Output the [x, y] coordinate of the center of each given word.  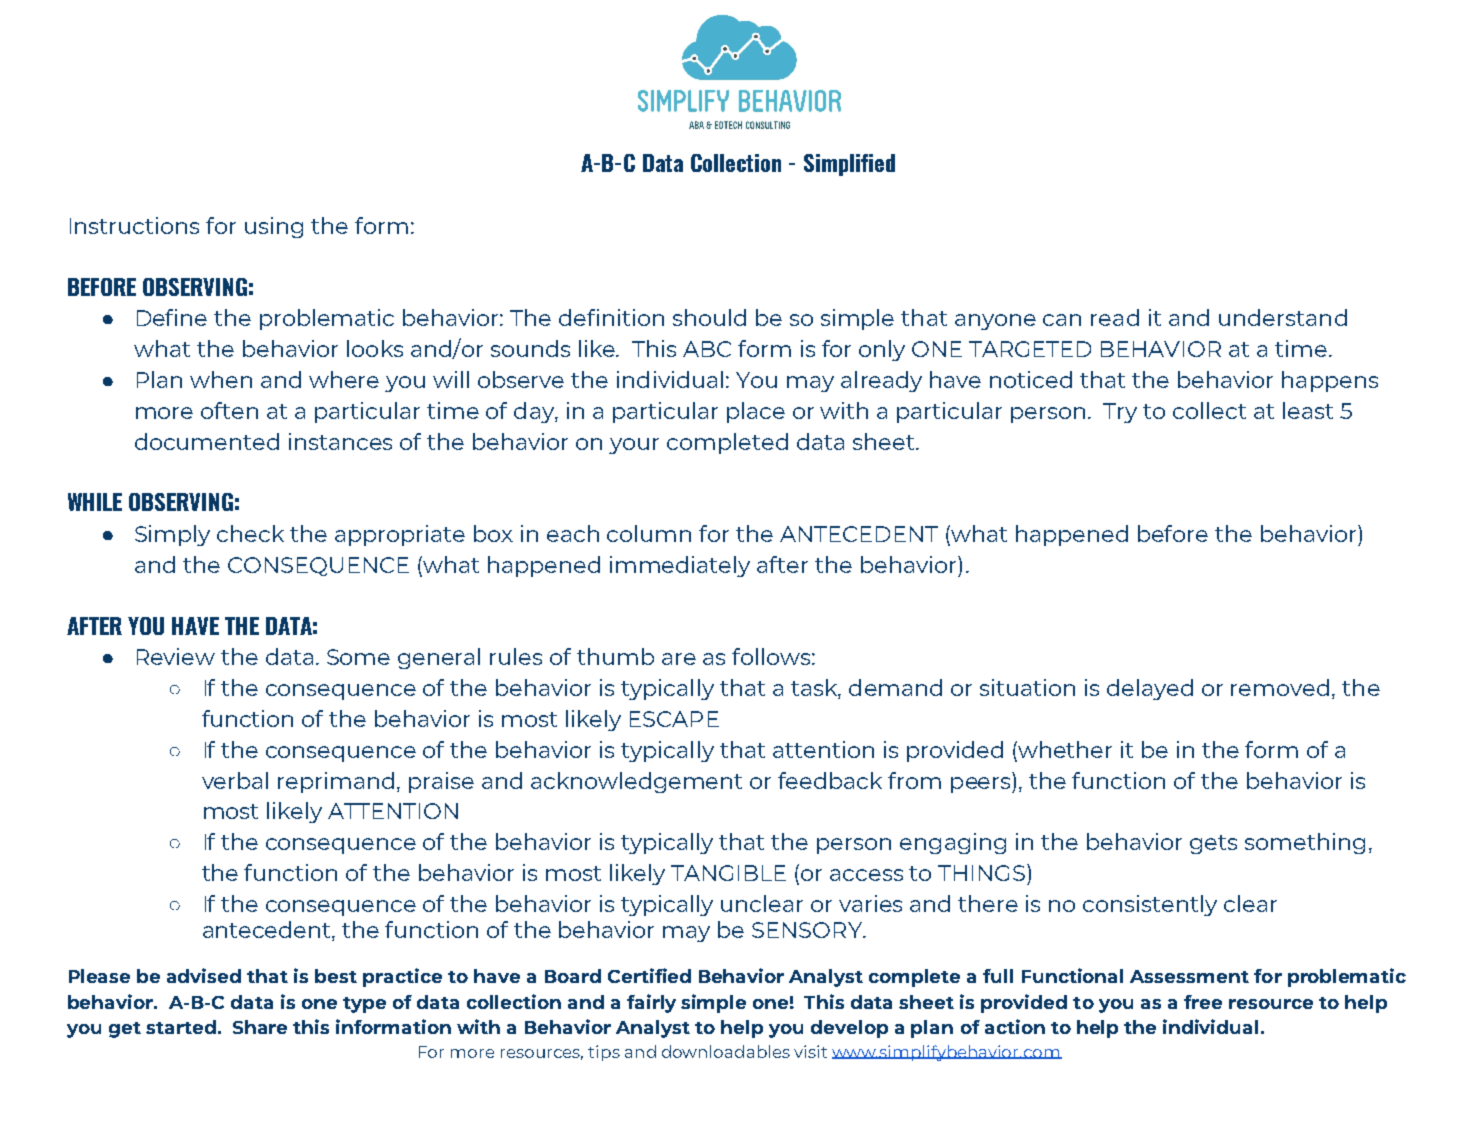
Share [260, 1027]
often [229, 410]
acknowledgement [636, 782]
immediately [680, 566]
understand [1283, 317]
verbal [235, 780]
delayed [1150, 689]
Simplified [849, 165]
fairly [651, 1003]
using [274, 227]
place [756, 412]
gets [1213, 844]
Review [176, 656]
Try [1120, 413]
